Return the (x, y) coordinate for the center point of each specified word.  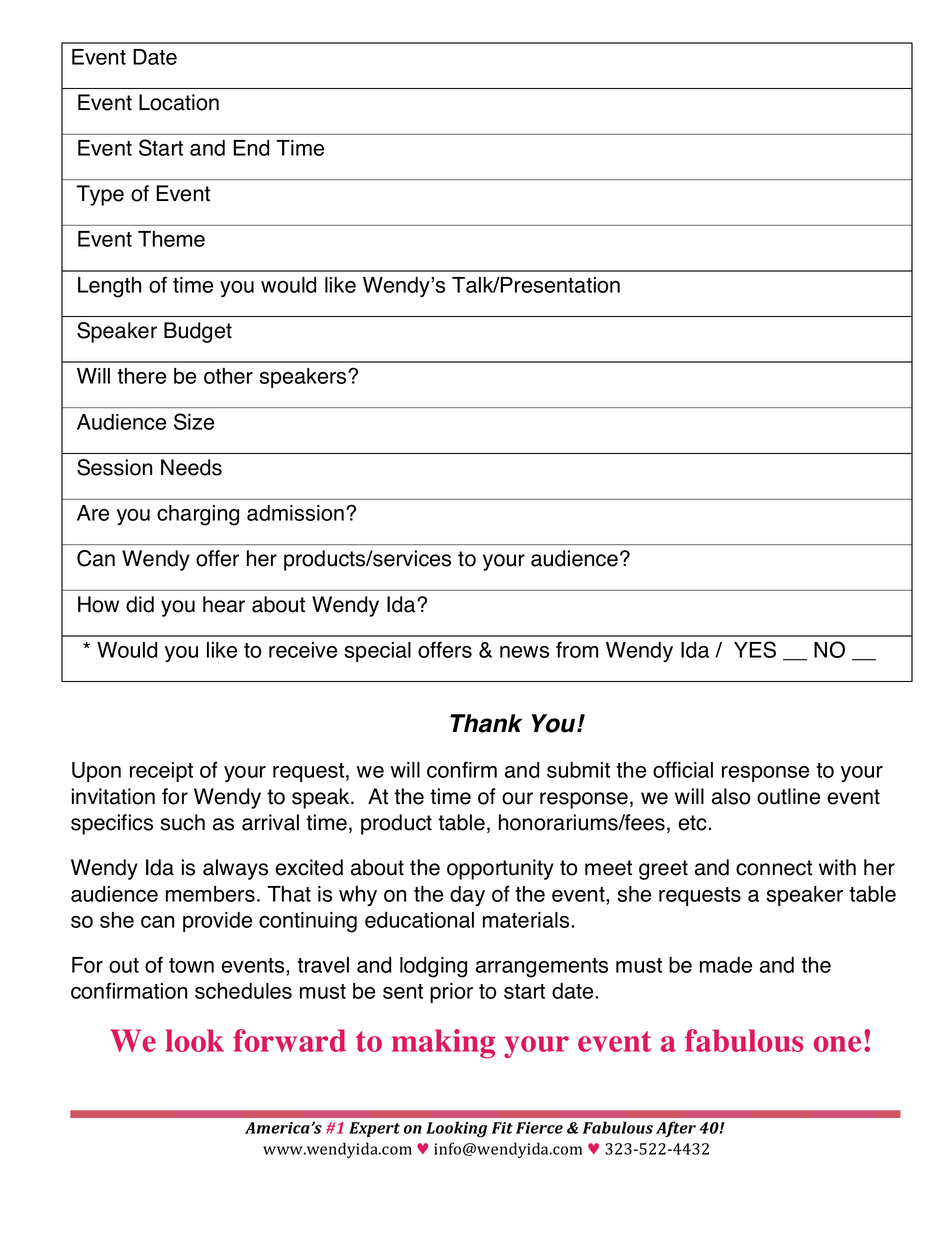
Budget (198, 332)
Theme (171, 239)
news (524, 652)
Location (179, 102)
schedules (243, 991)
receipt (161, 772)
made (726, 965)
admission (295, 513)
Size (194, 421)
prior (451, 993)
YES (755, 649)
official (683, 769)
